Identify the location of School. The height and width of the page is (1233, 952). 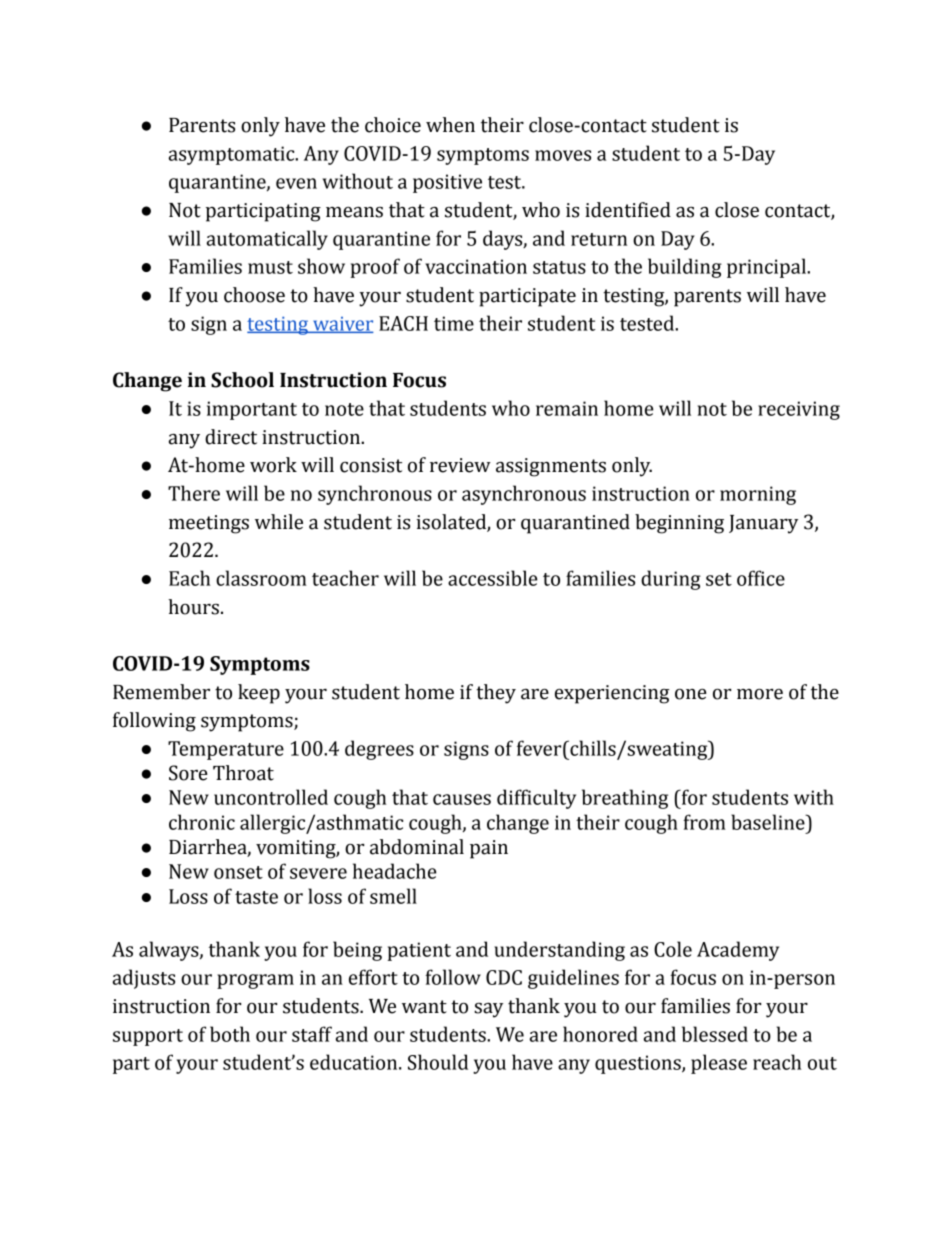
(242, 380).
